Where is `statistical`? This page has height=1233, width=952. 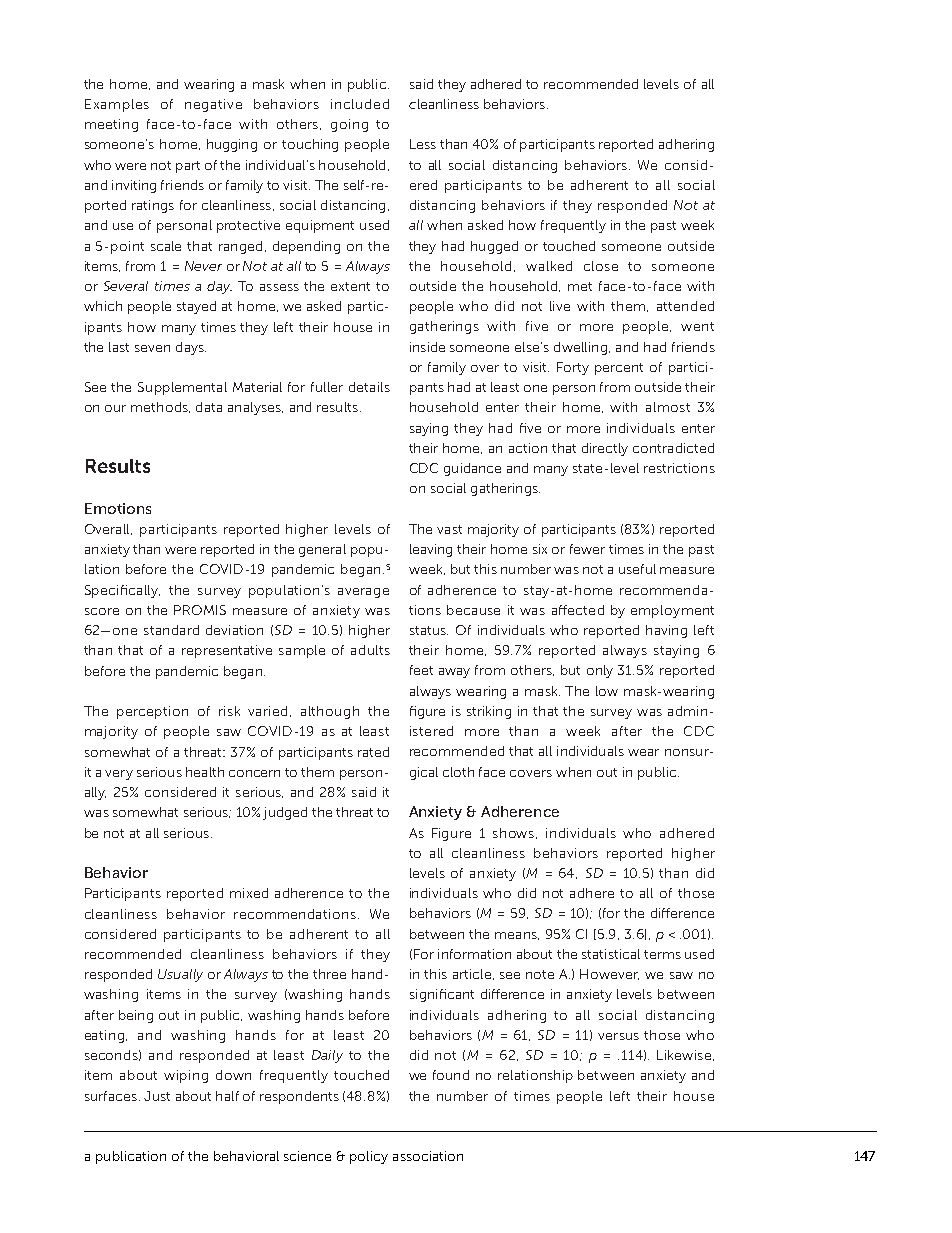 statistical is located at coordinates (611, 954).
